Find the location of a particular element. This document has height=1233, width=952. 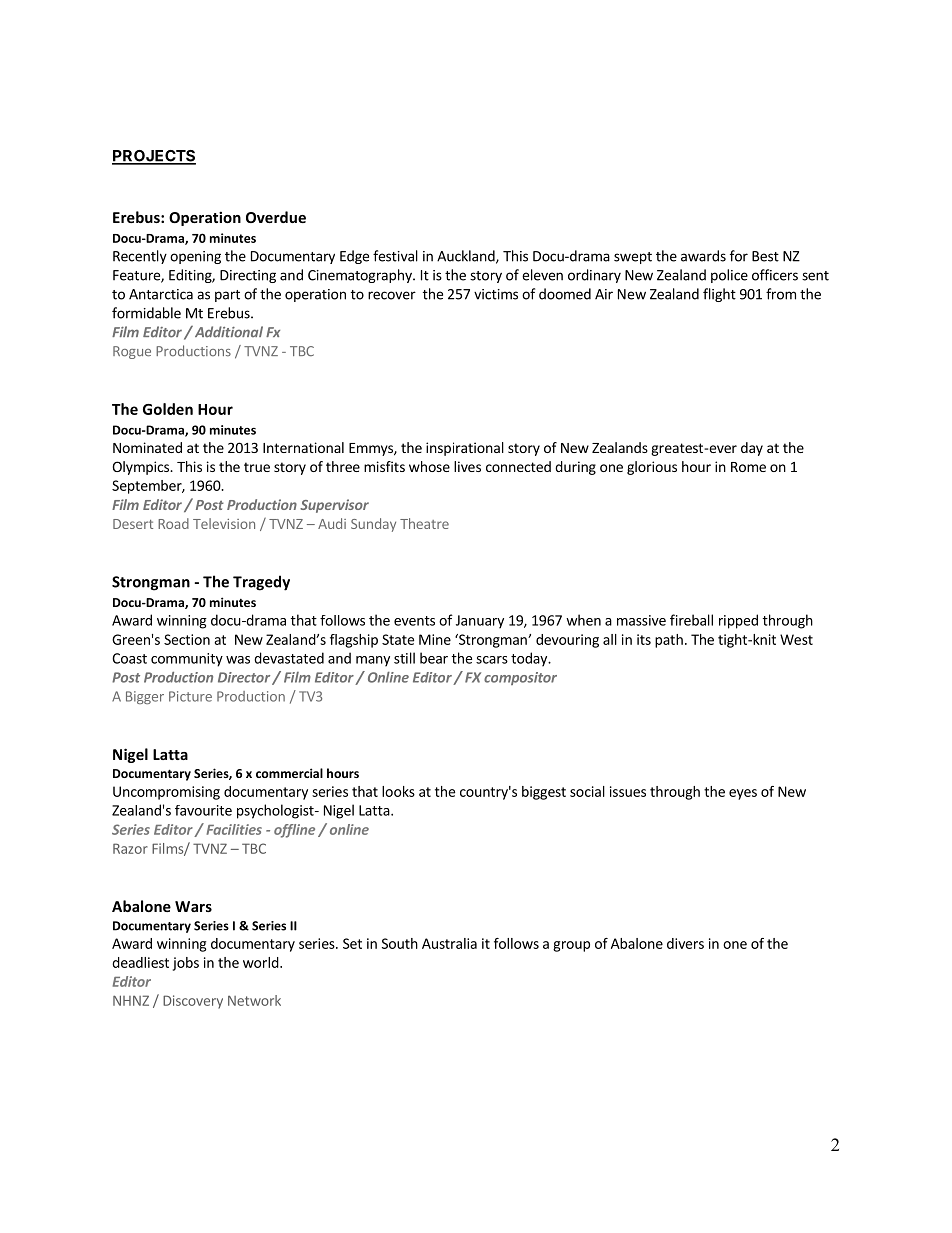

biggest is located at coordinates (544, 793).
